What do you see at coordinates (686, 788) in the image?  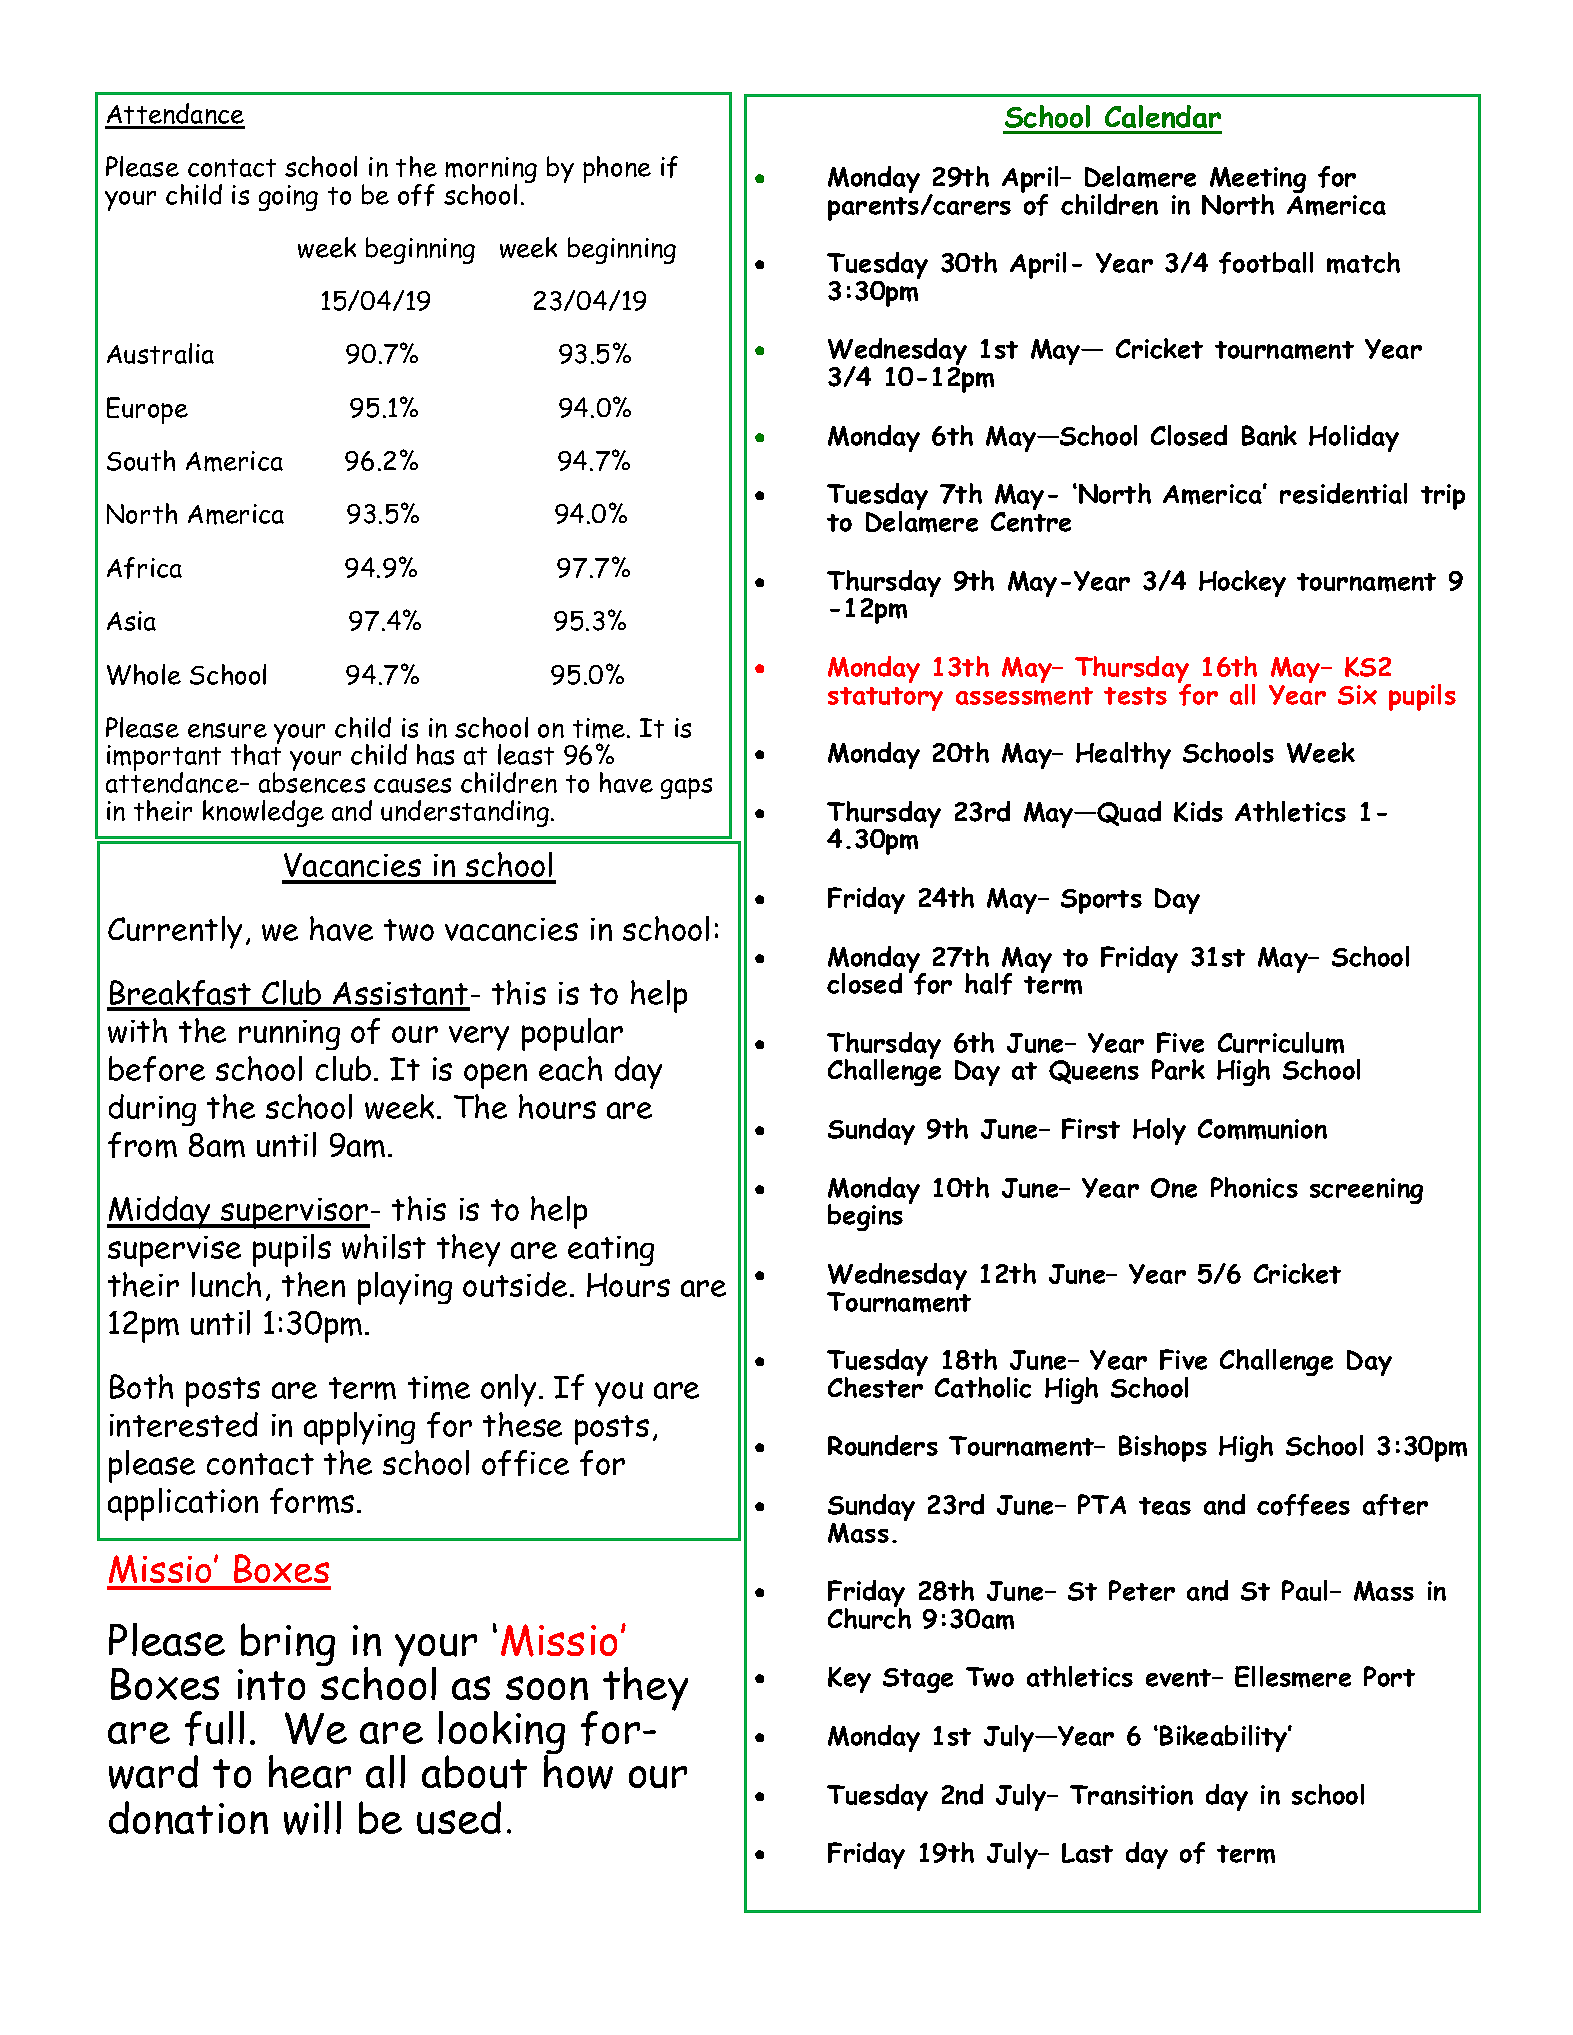 I see `gaps` at bounding box center [686, 788].
